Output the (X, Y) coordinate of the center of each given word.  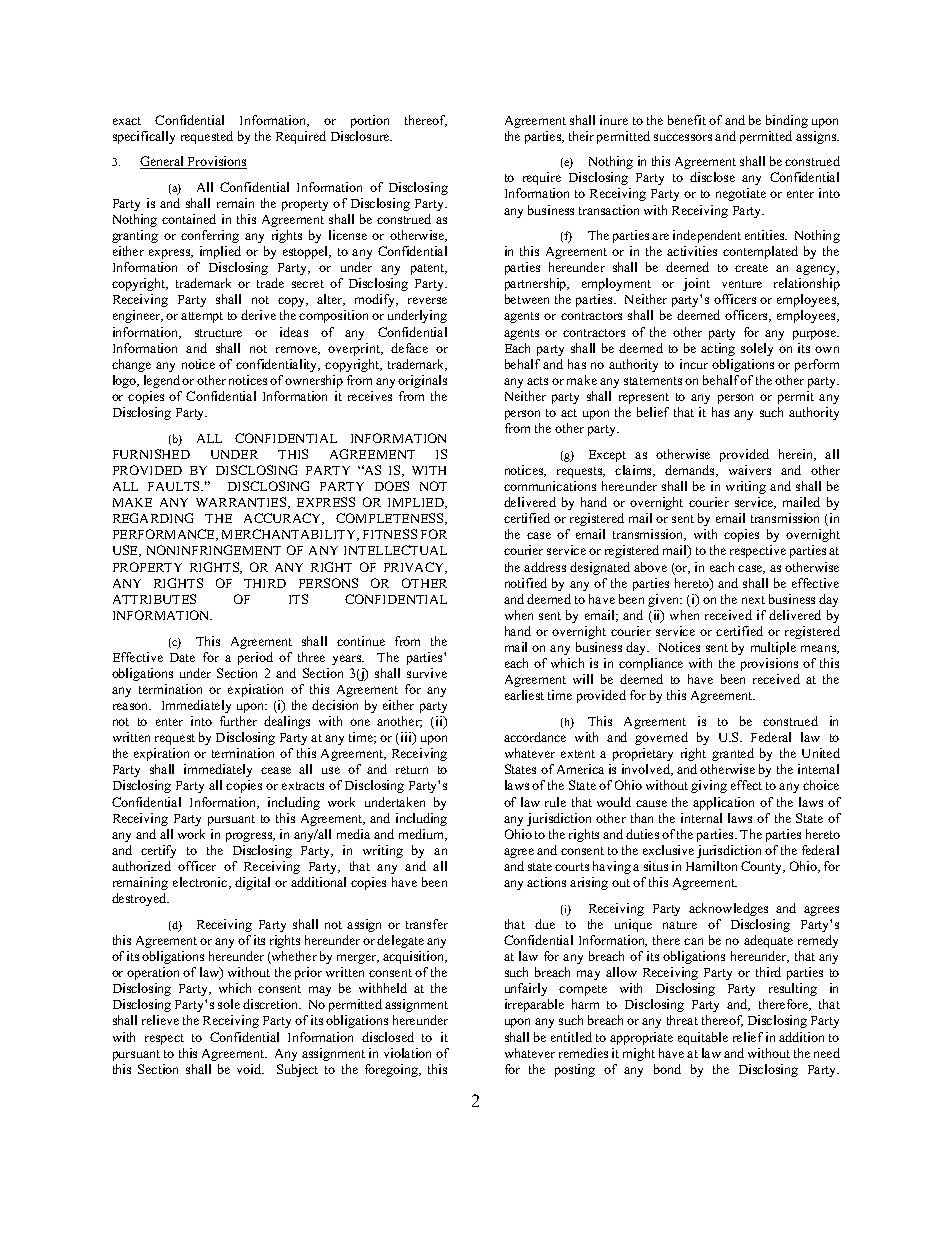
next (753, 600)
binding (787, 121)
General (163, 162)
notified (526, 583)
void (250, 1069)
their (581, 136)
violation (407, 1053)
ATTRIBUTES (154, 599)
